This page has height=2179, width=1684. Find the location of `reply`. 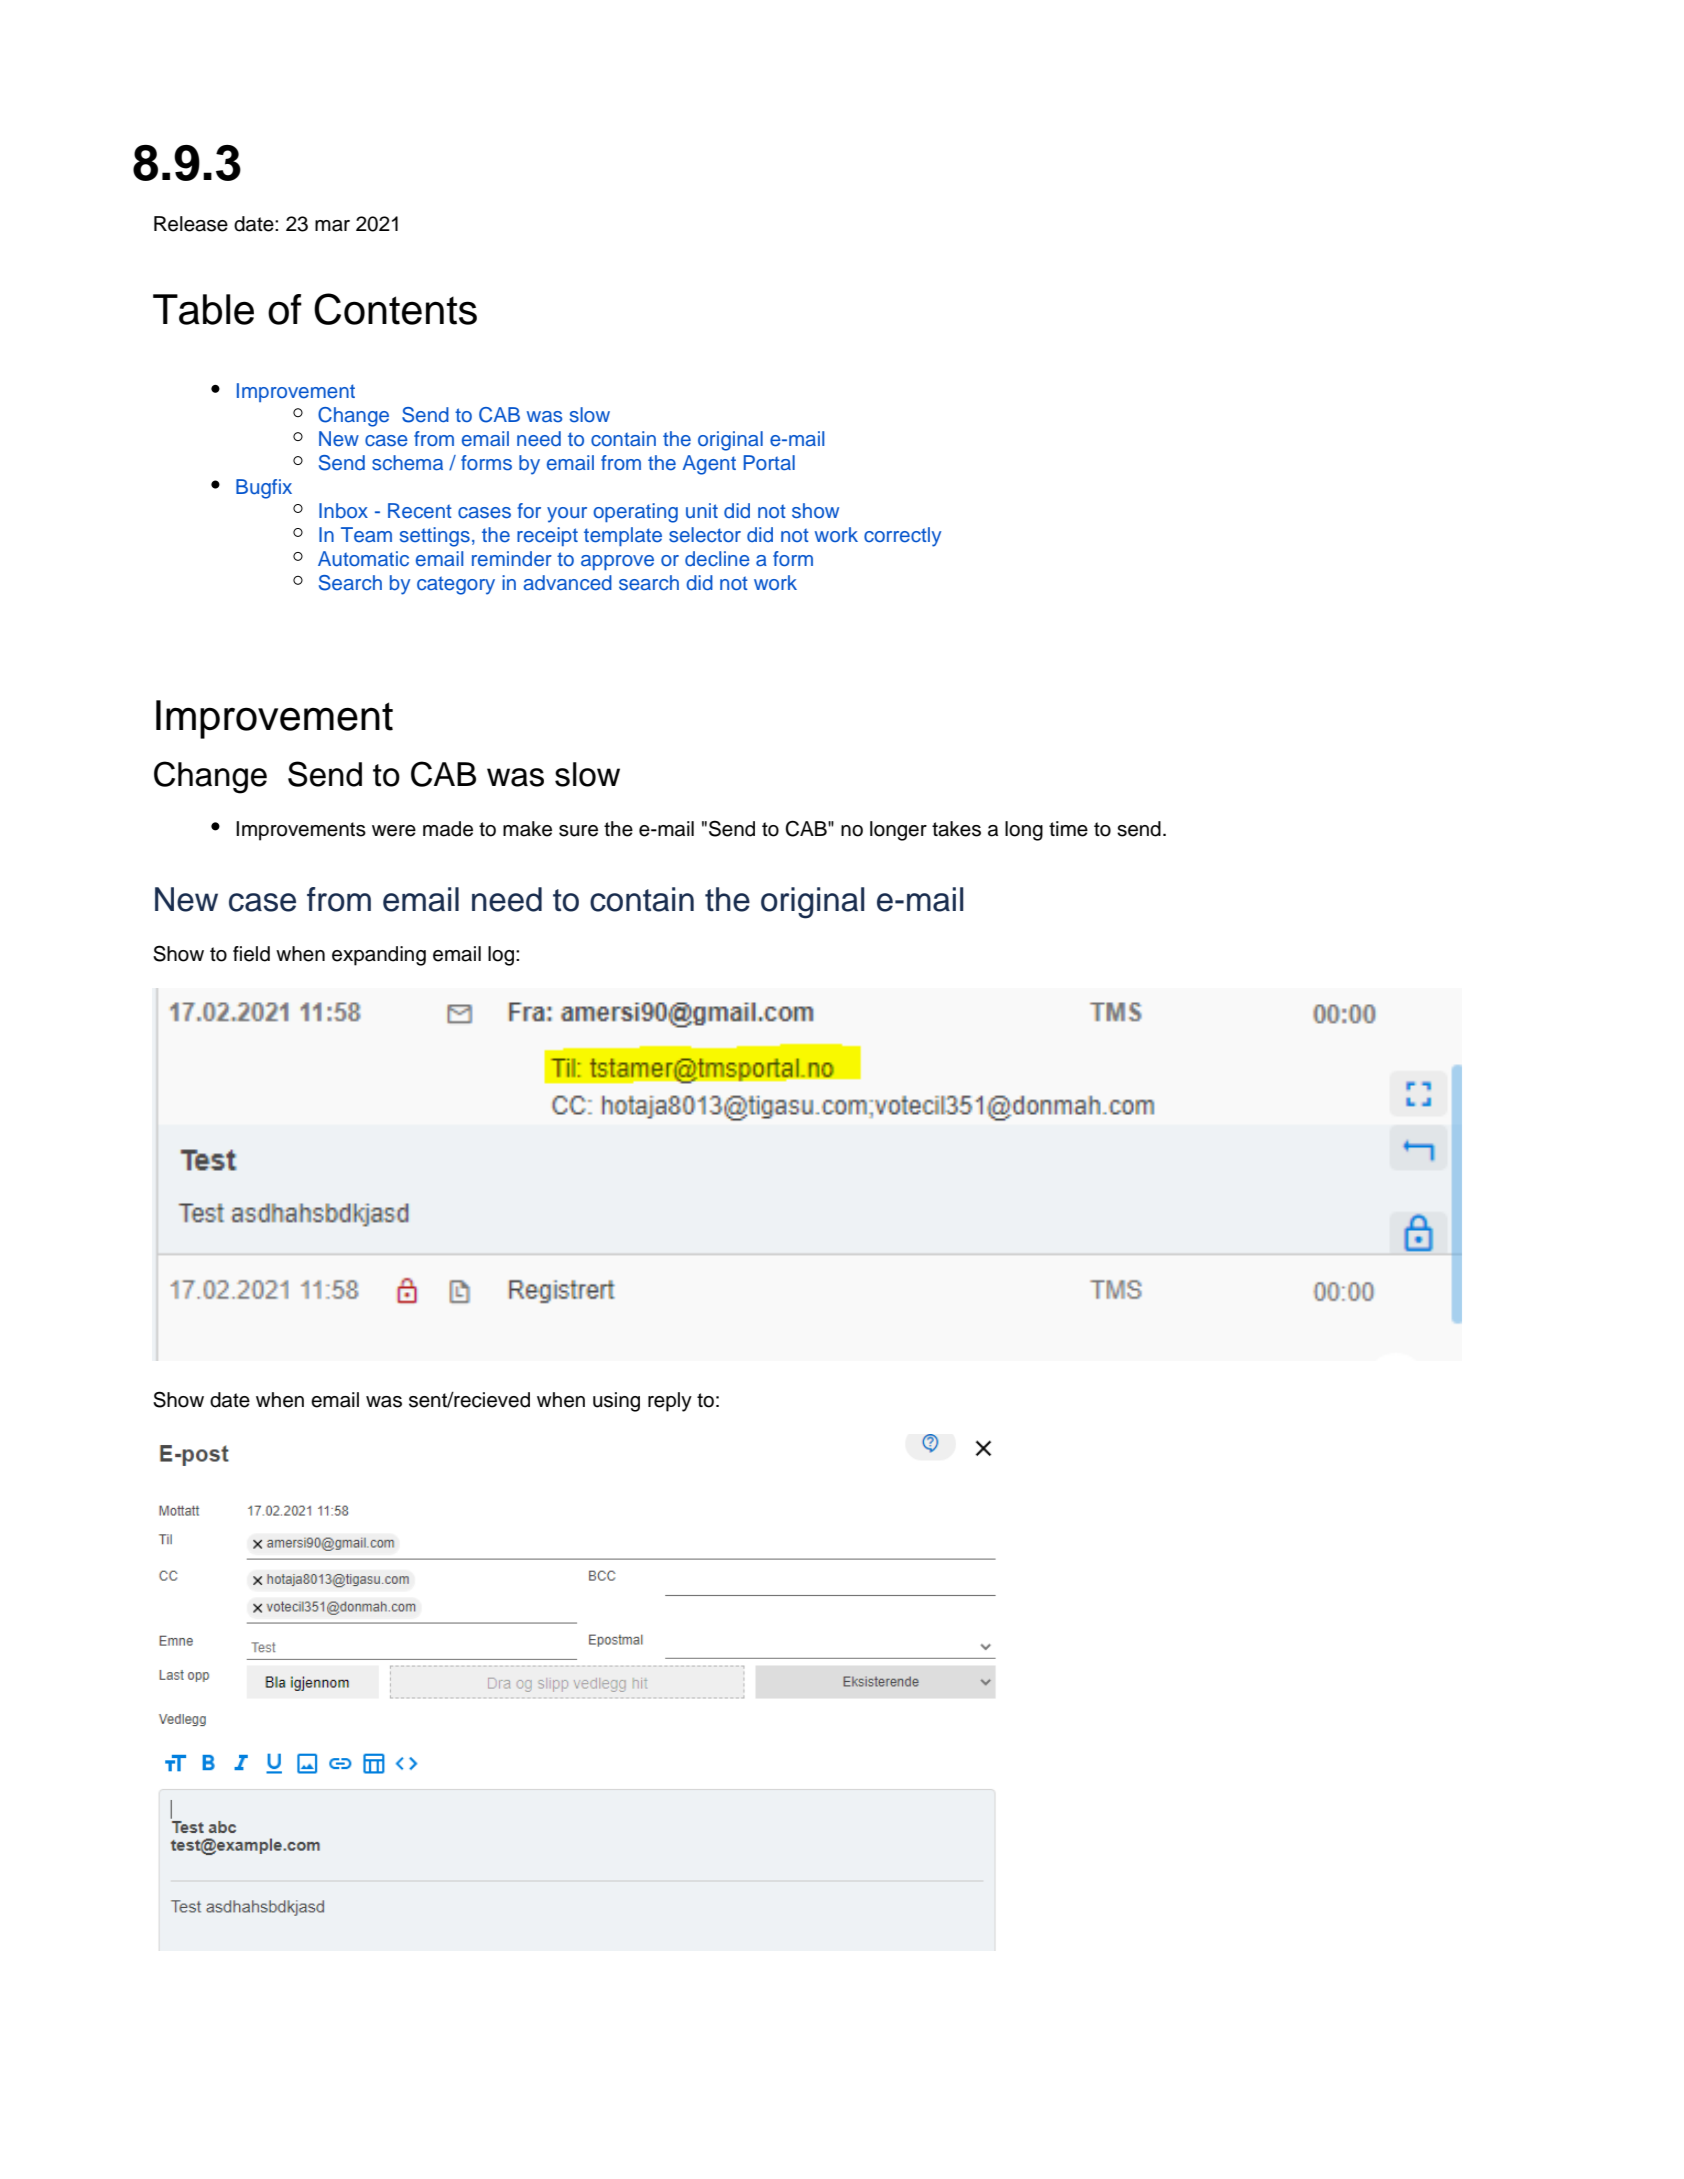

reply is located at coordinates (670, 1402).
